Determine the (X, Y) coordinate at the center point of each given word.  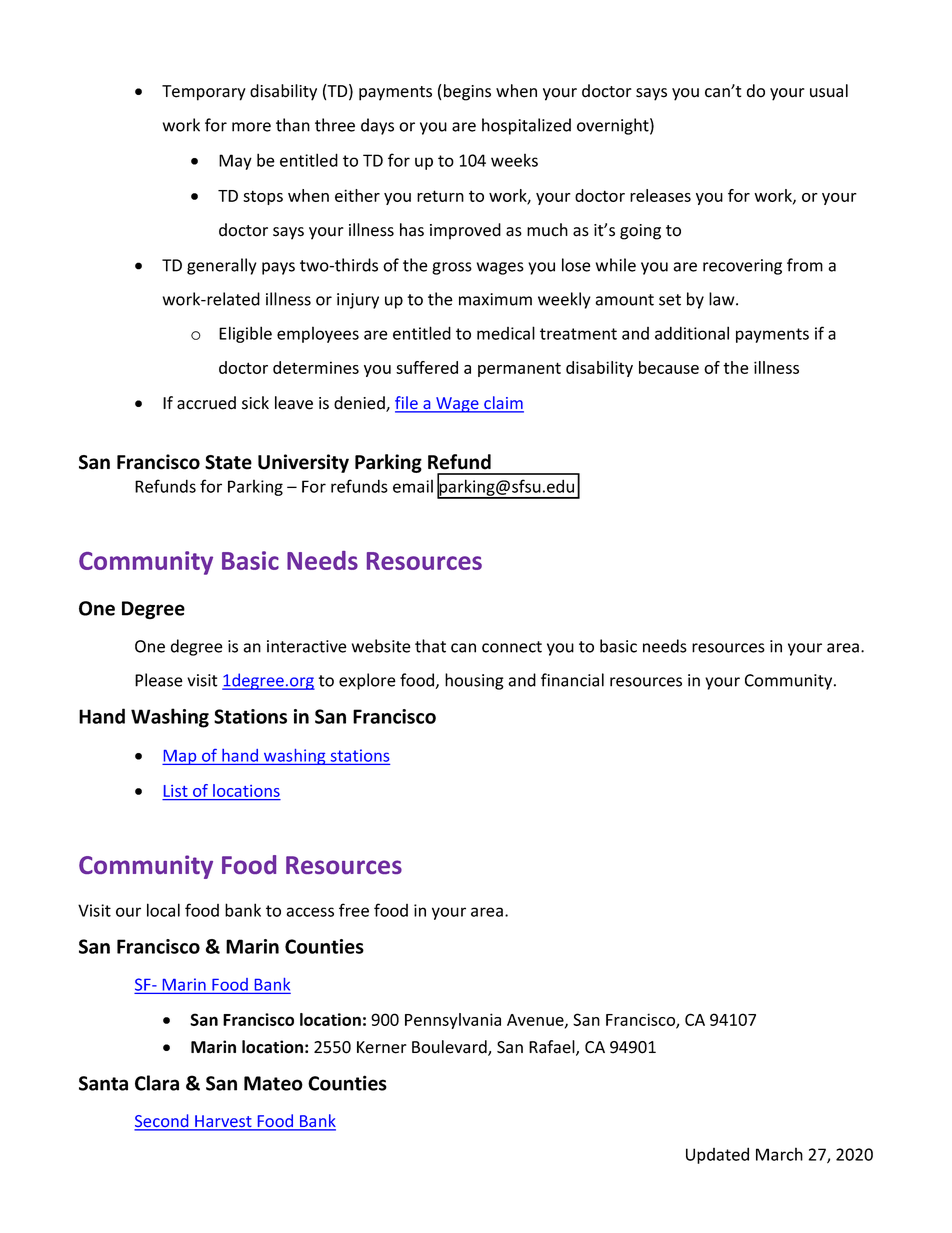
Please (159, 680)
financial (572, 680)
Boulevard (450, 1048)
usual (829, 91)
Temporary (204, 93)
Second (162, 1122)
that (430, 646)
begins (467, 92)
